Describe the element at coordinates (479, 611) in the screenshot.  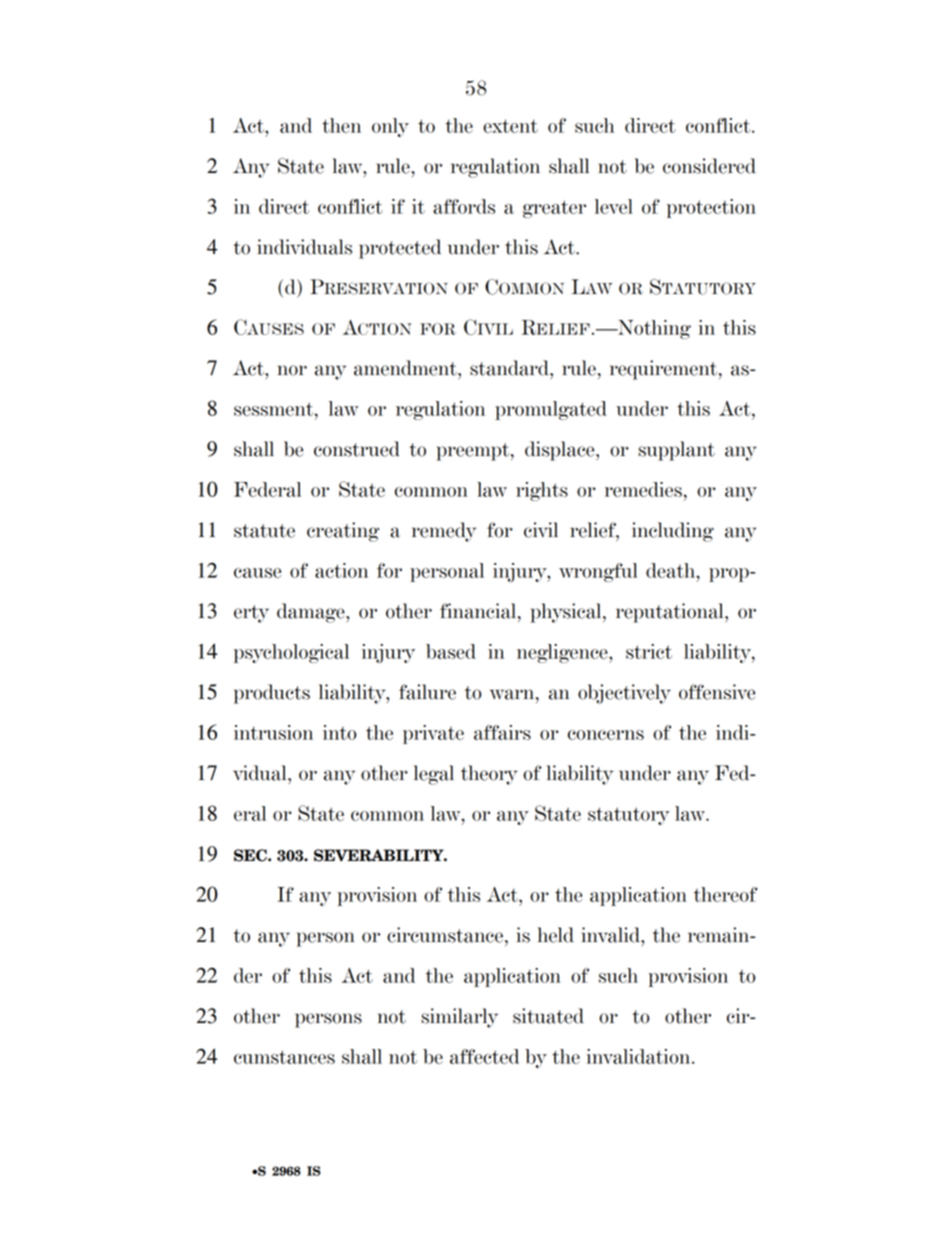
I see `financial` at that location.
